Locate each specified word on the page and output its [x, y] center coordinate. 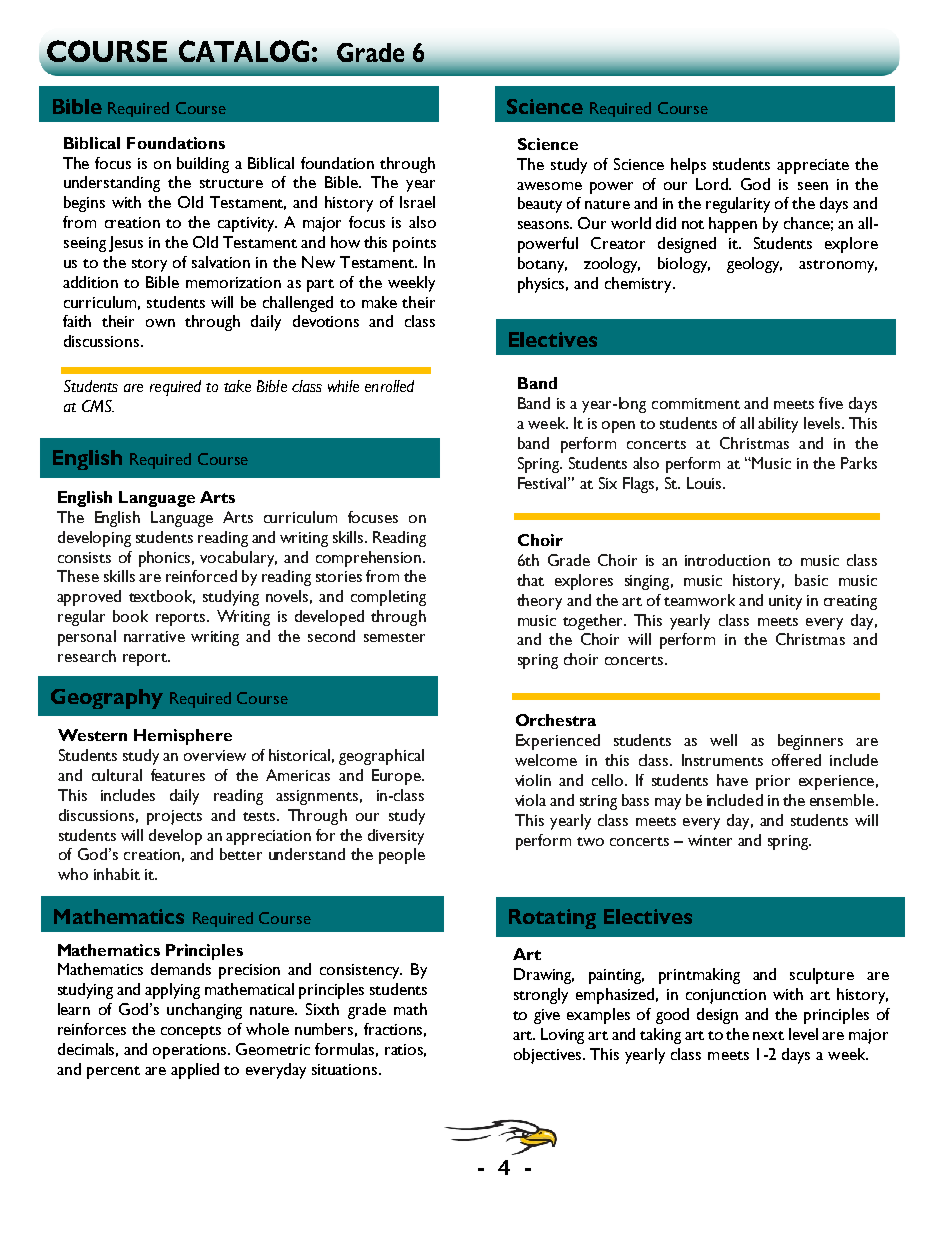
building [203, 165]
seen [813, 186]
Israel [417, 202]
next [768, 1035]
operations [191, 1051]
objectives [549, 1056]
